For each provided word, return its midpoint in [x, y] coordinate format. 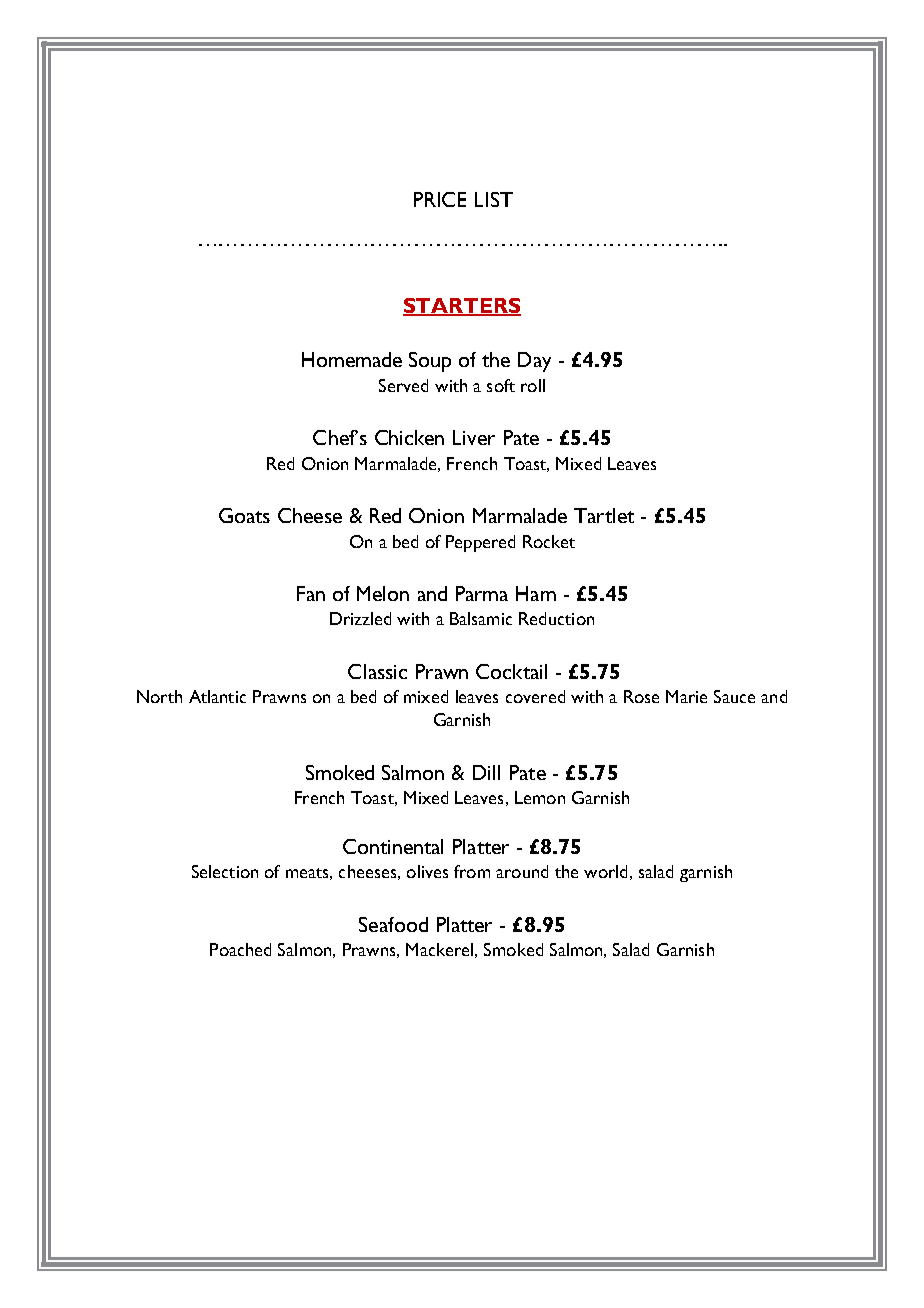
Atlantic [217, 696]
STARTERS [462, 307]
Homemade [352, 359]
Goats [244, 515]
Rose [641, 696]
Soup [430, 362]
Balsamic [481, 618]
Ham [536, 593]
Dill [486, 772]
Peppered [480, 543]
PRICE [440, 199]
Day [534, 362]
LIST [494, 199]
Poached [240, 949]
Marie [686, 696]
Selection [225, 871]
